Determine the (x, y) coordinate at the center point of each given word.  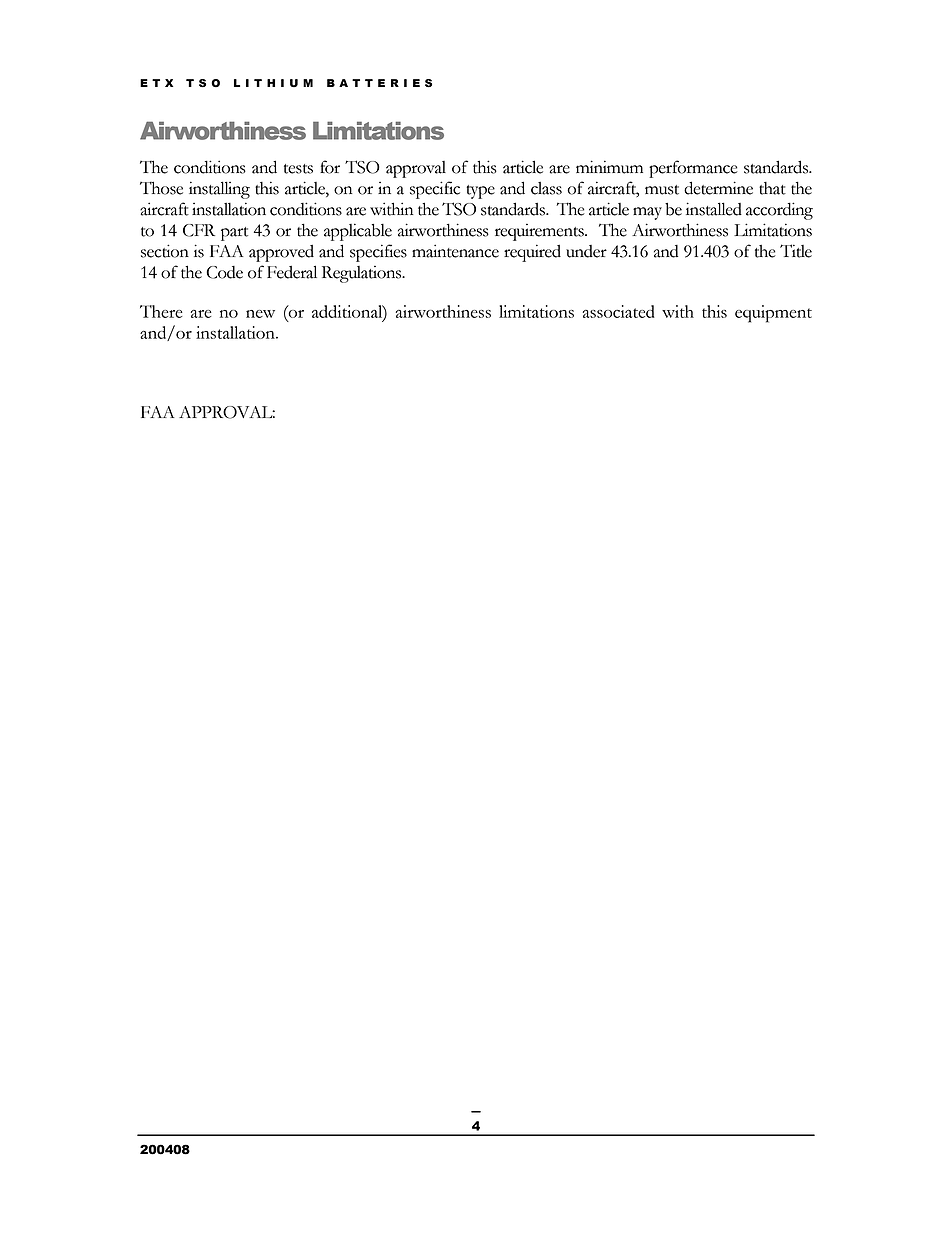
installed (714, 209)
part (234, 234)
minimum (609, 167)
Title (796, 251)
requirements (540, 232)
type (480, 192)
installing (219, 190)
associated (619, 311)
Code (224, 272)
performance (693, 169)
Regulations (363, 274)
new (260, 314)
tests (298, 169)
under (586, 251)
